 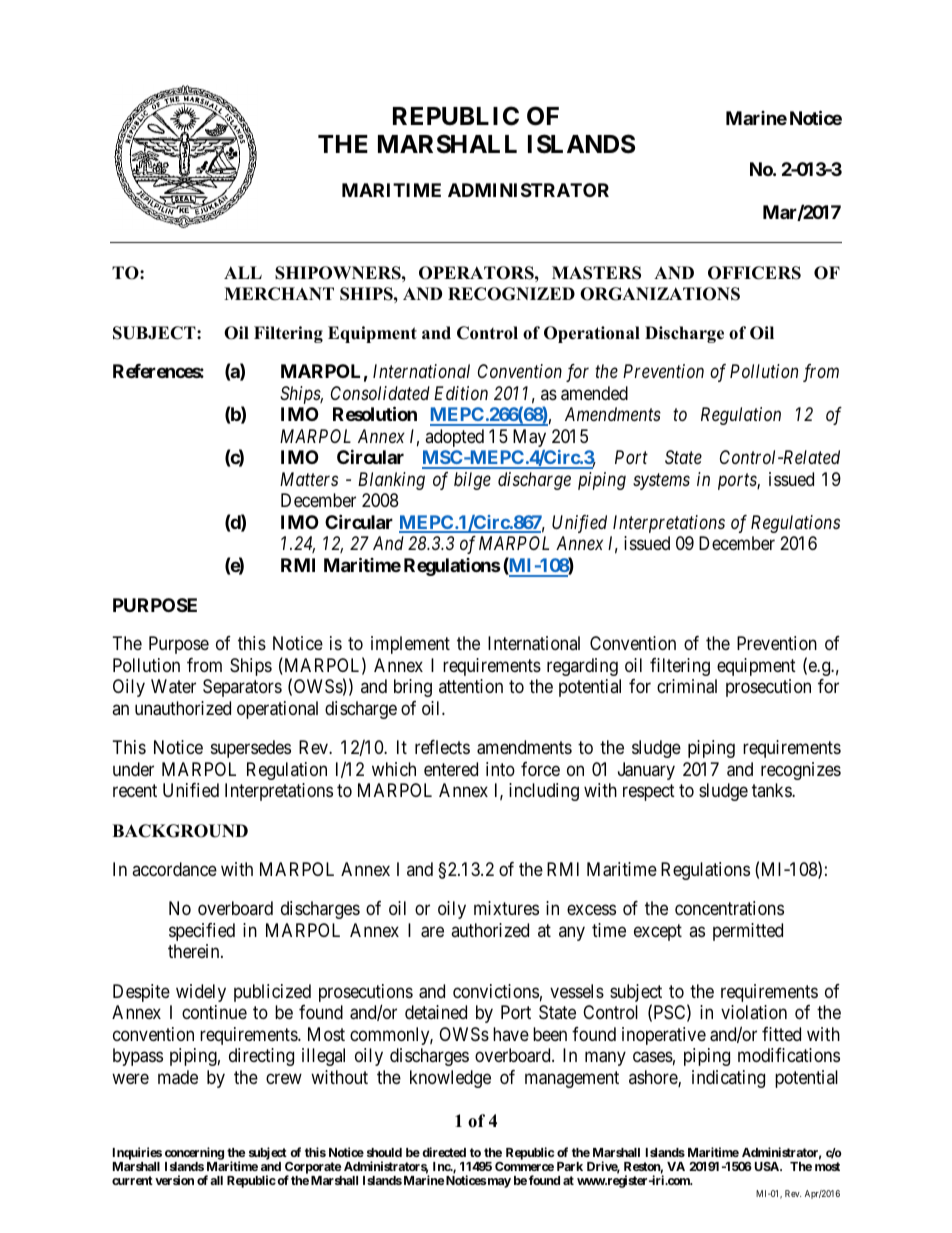 I want to click on concerning, so click(x=194, y=1153).
